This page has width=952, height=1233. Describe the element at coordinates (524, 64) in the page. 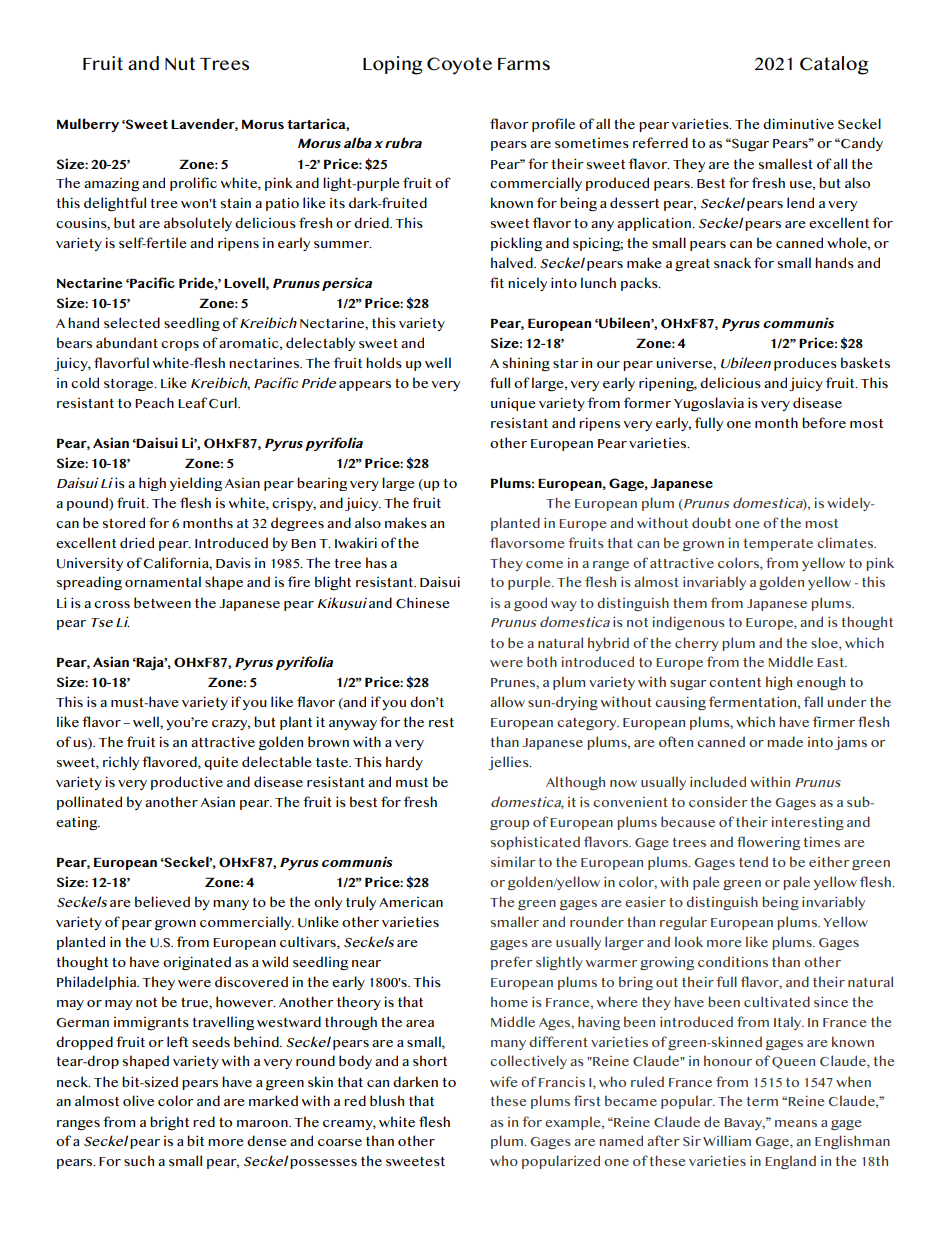

I see `Farms` at that location.
